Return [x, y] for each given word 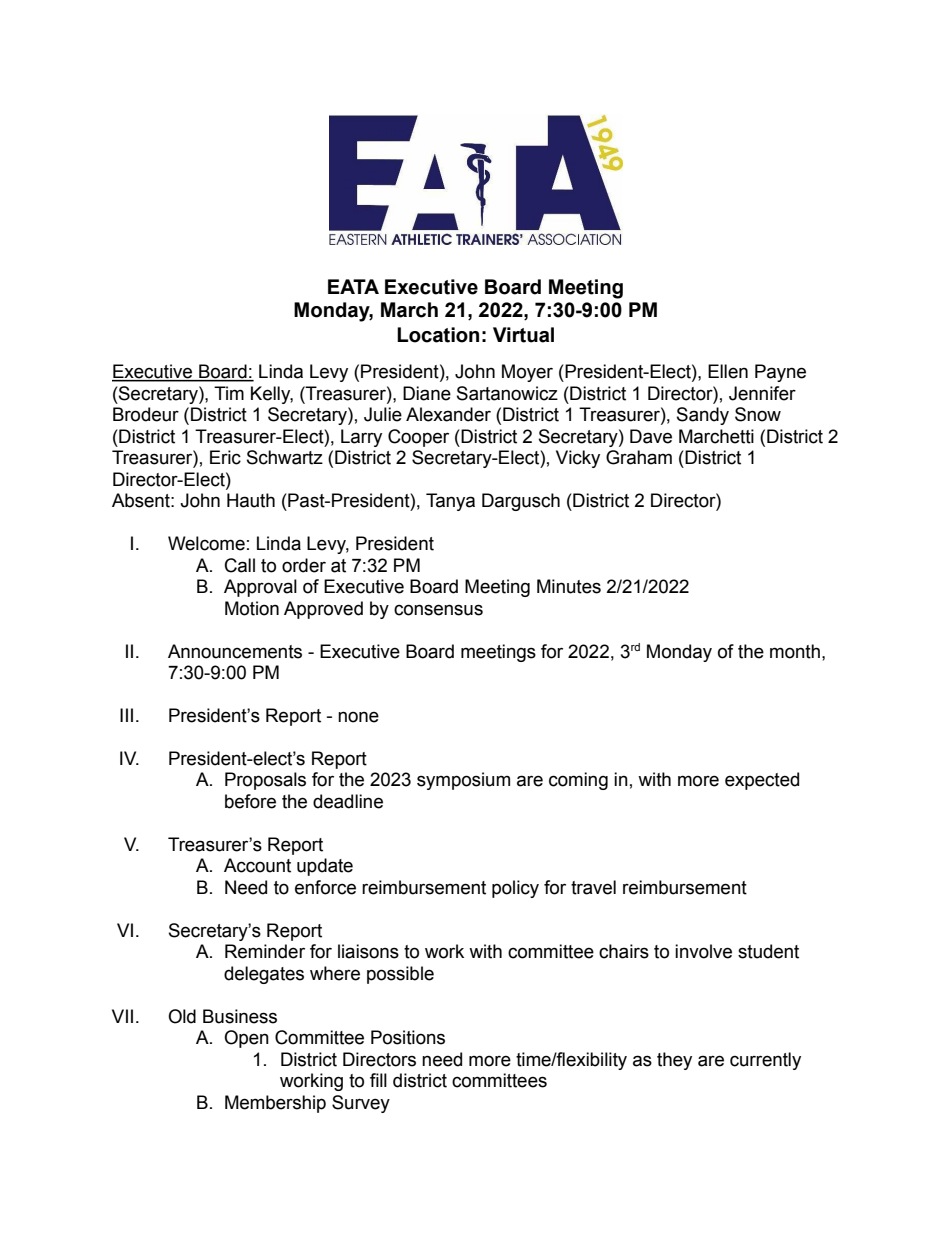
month [795, 651]
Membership [275, 1104]
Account [257, 865]
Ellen [728, 371]
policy [515, 889]
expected [762, 781]
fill [378, 1080]
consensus [438, 610]
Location [438, 335]
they [674, 1061]
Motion [252, 608]
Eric [225, 457]
